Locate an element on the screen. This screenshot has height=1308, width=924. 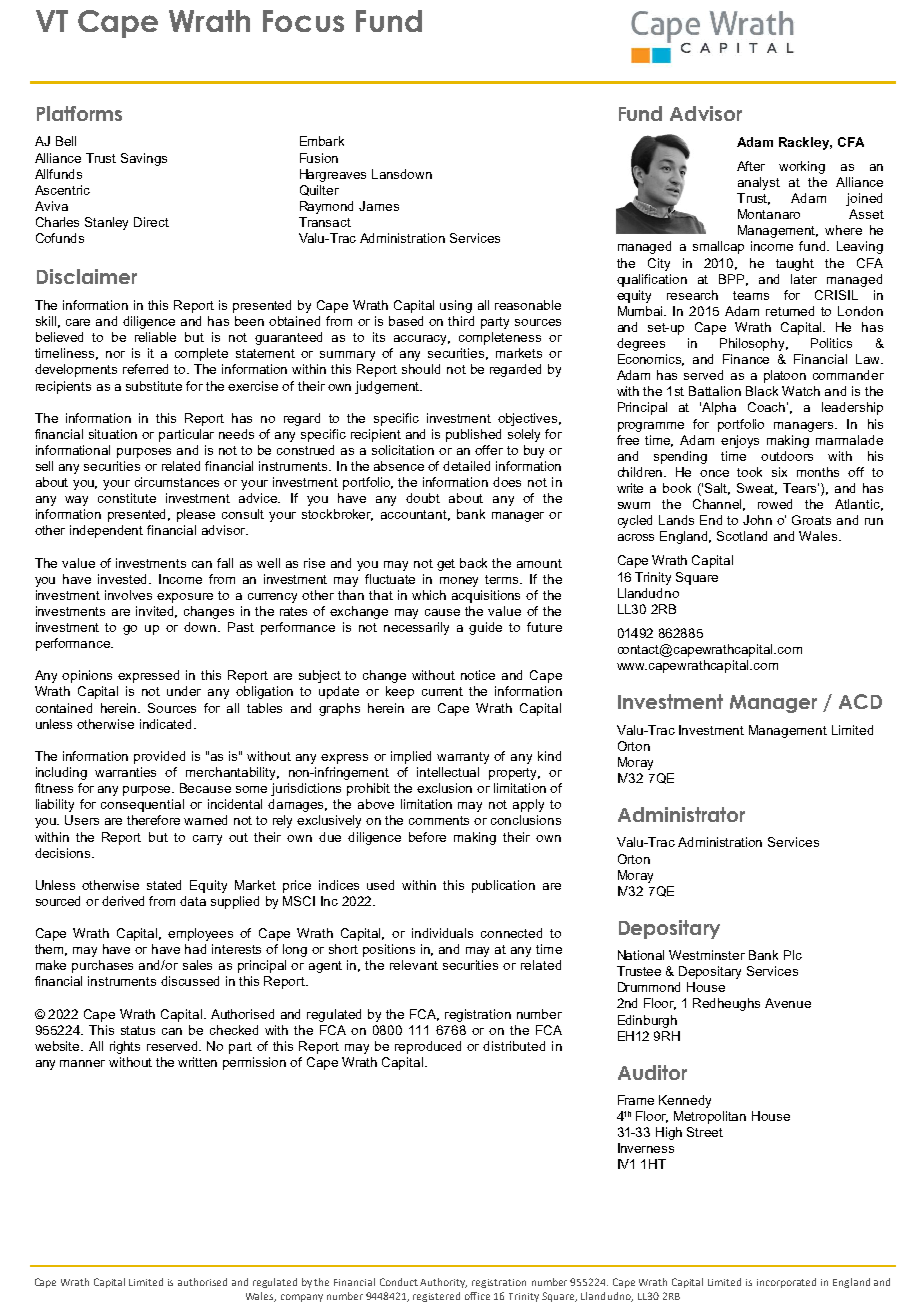
detailed is located at coordinates (466, 466).
